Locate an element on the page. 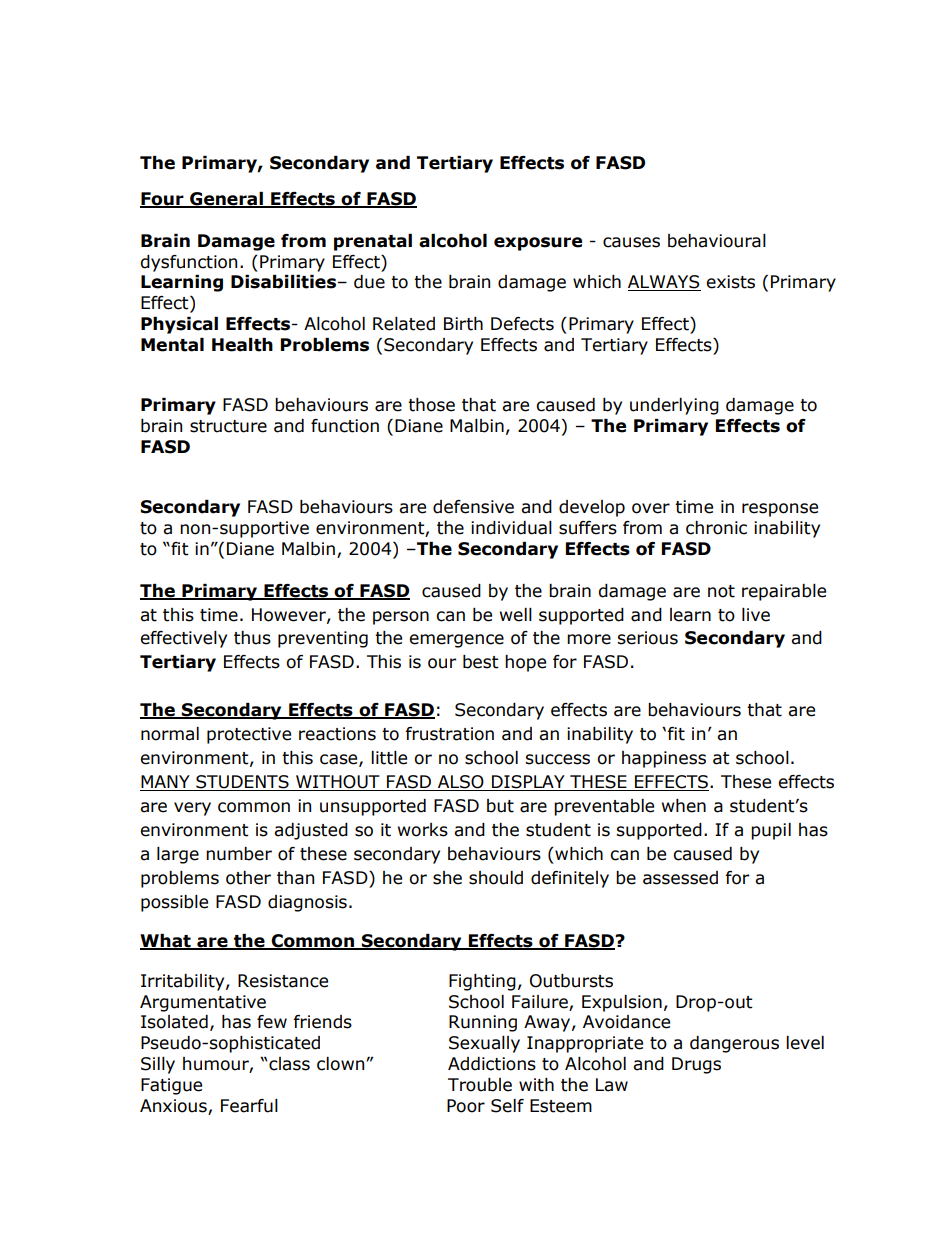  exposure is located at coordinates (538, 244).
